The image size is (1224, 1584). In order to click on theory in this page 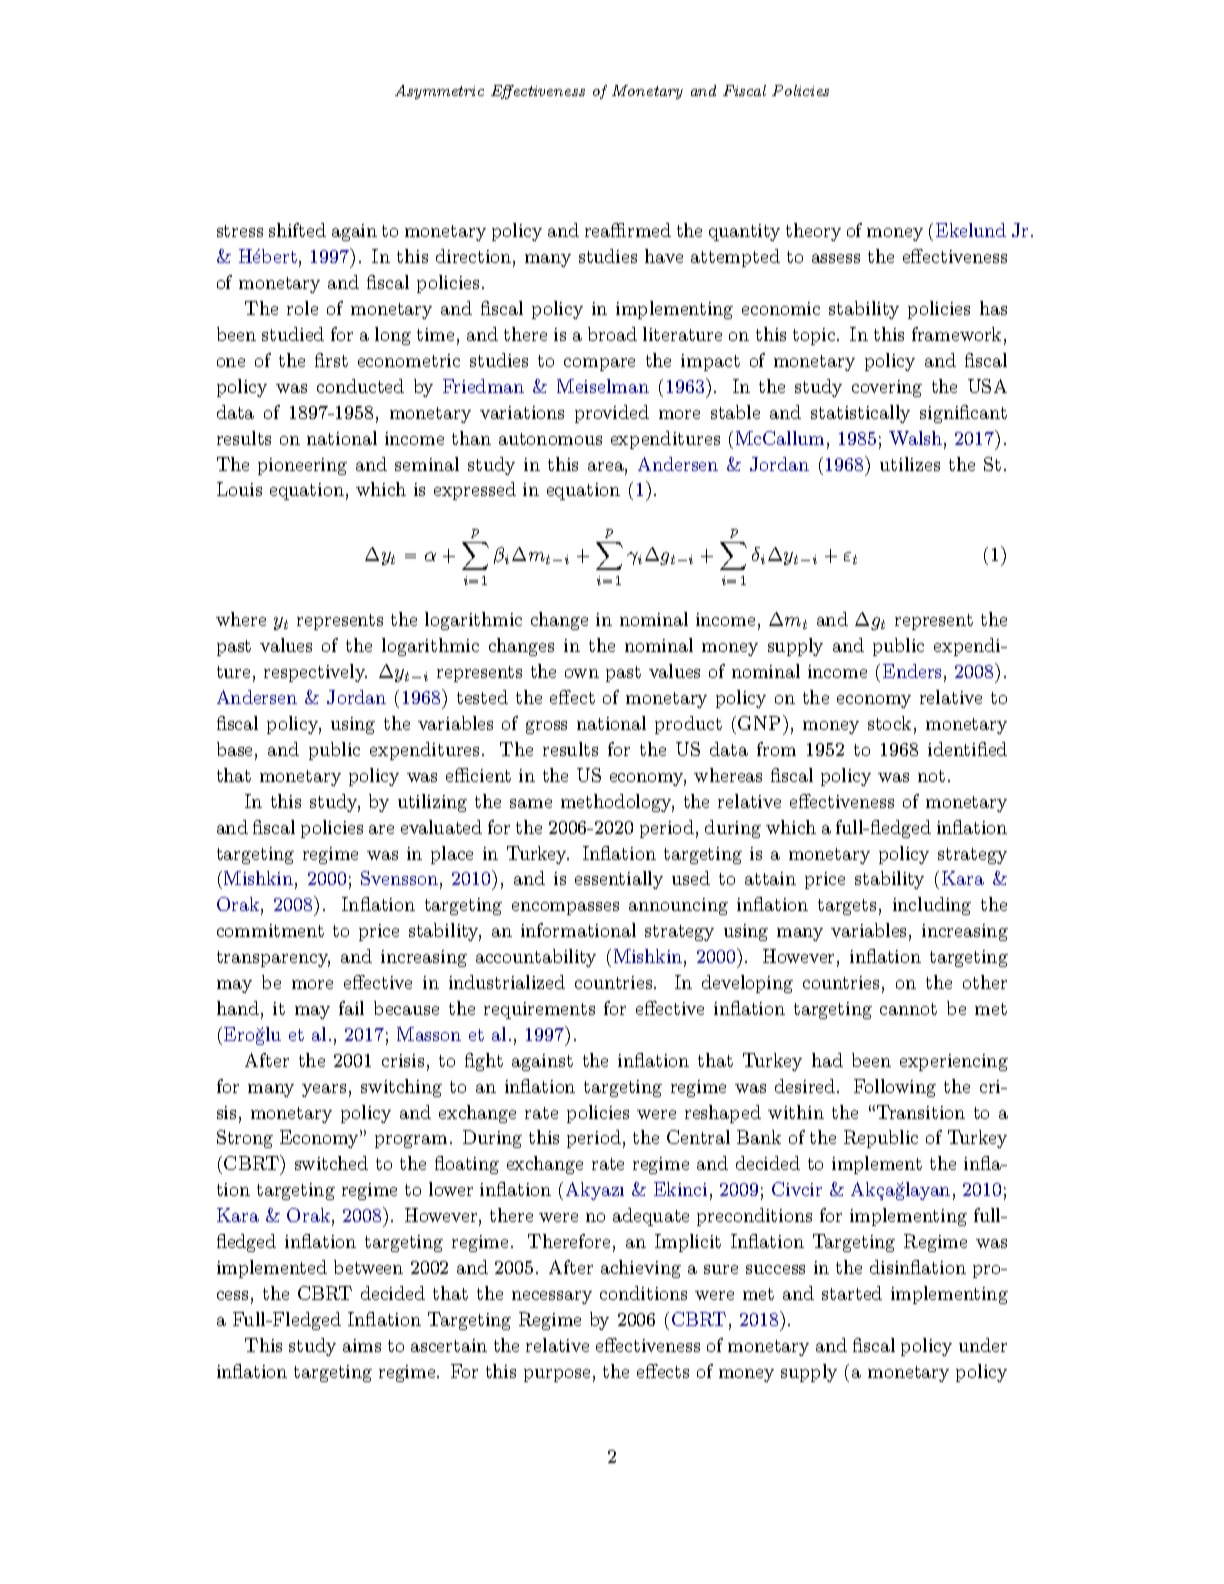, I will do `click(813, 232)`.
